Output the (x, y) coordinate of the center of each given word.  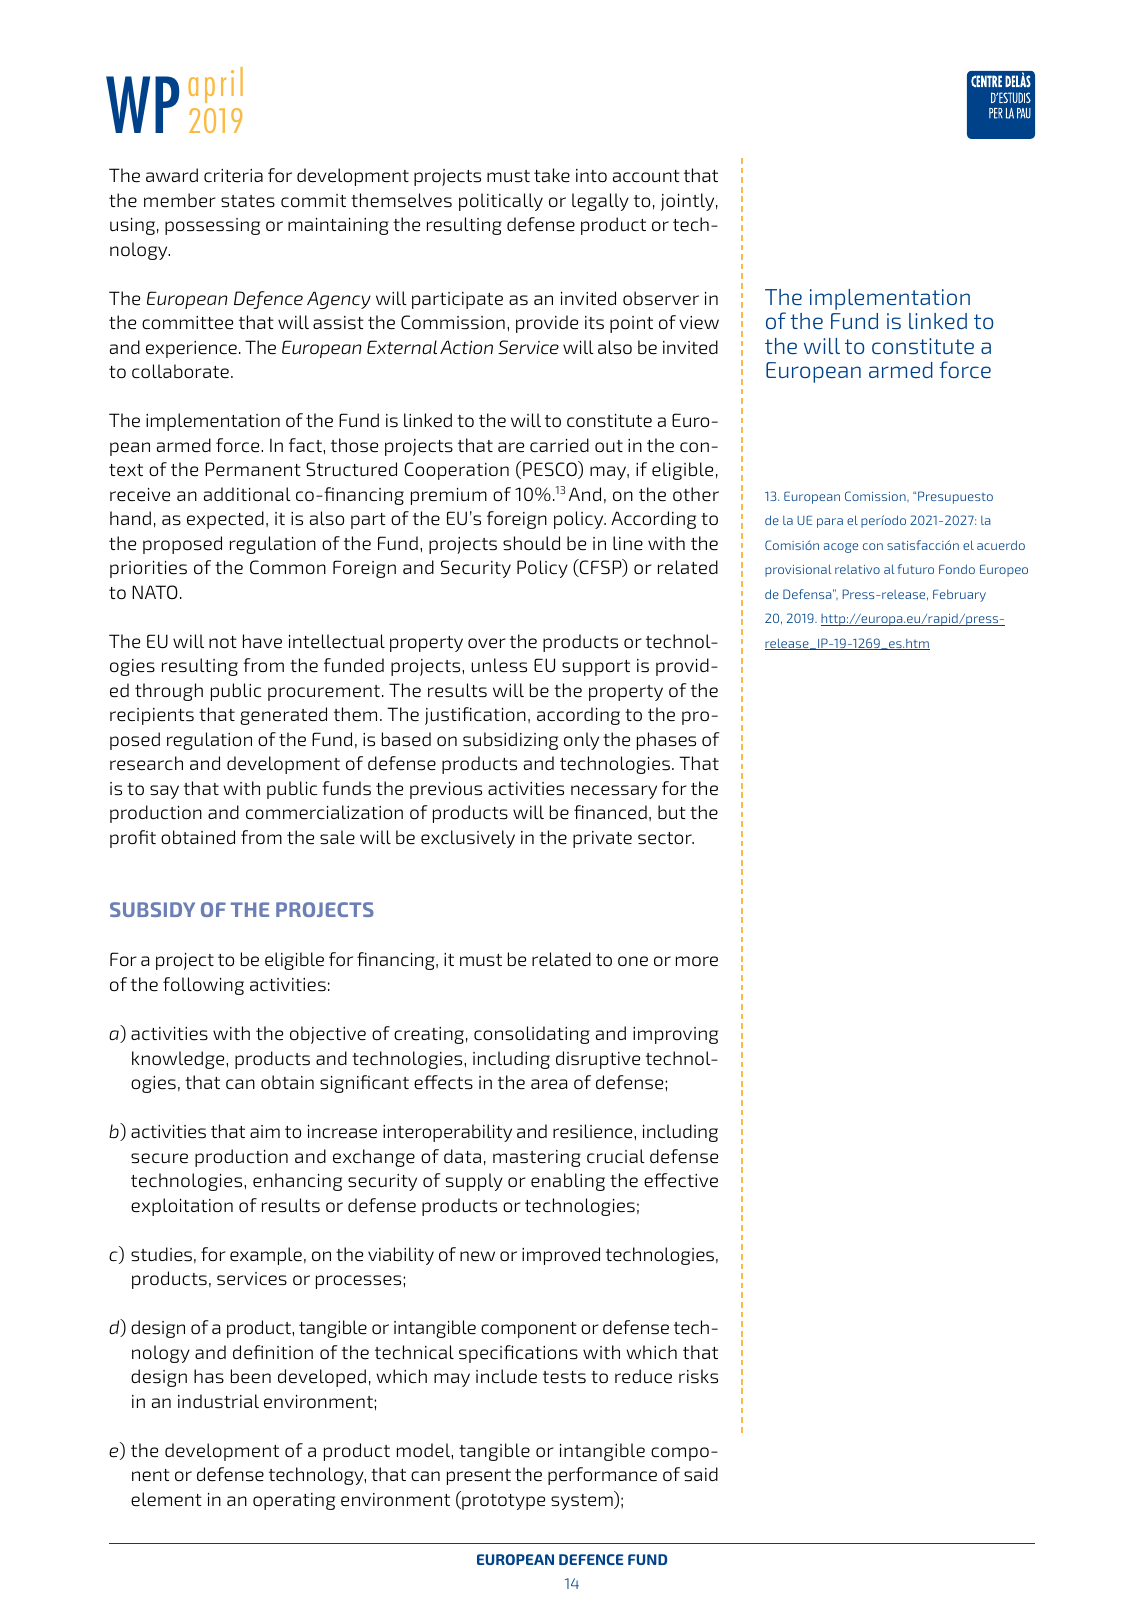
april (215, 85)
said (701, 1474)
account (646, 176)
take (552, 175)
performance (602, 1476)
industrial (218, 1401)
